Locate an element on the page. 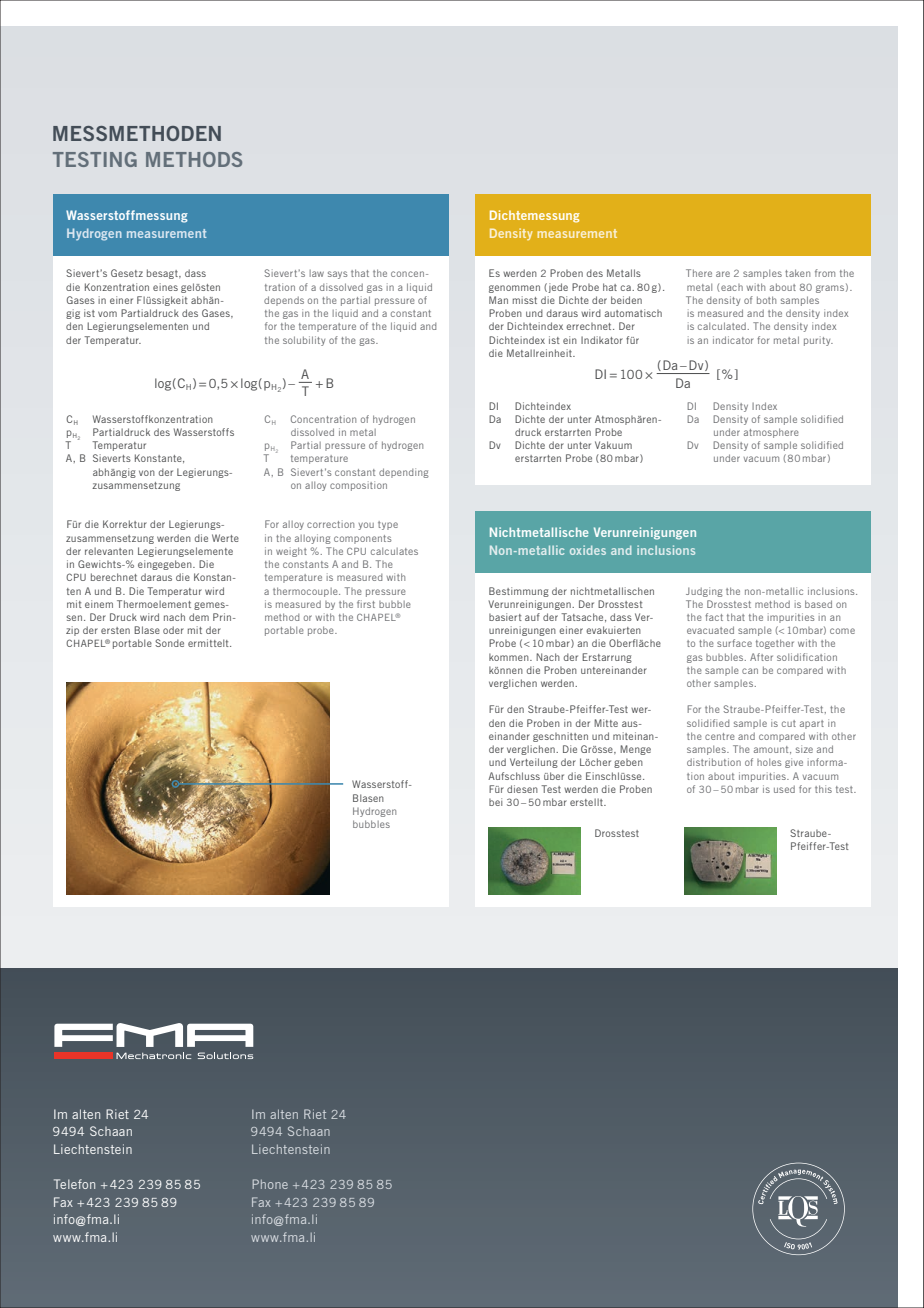  diesen is located at coordinates (522, 789).
